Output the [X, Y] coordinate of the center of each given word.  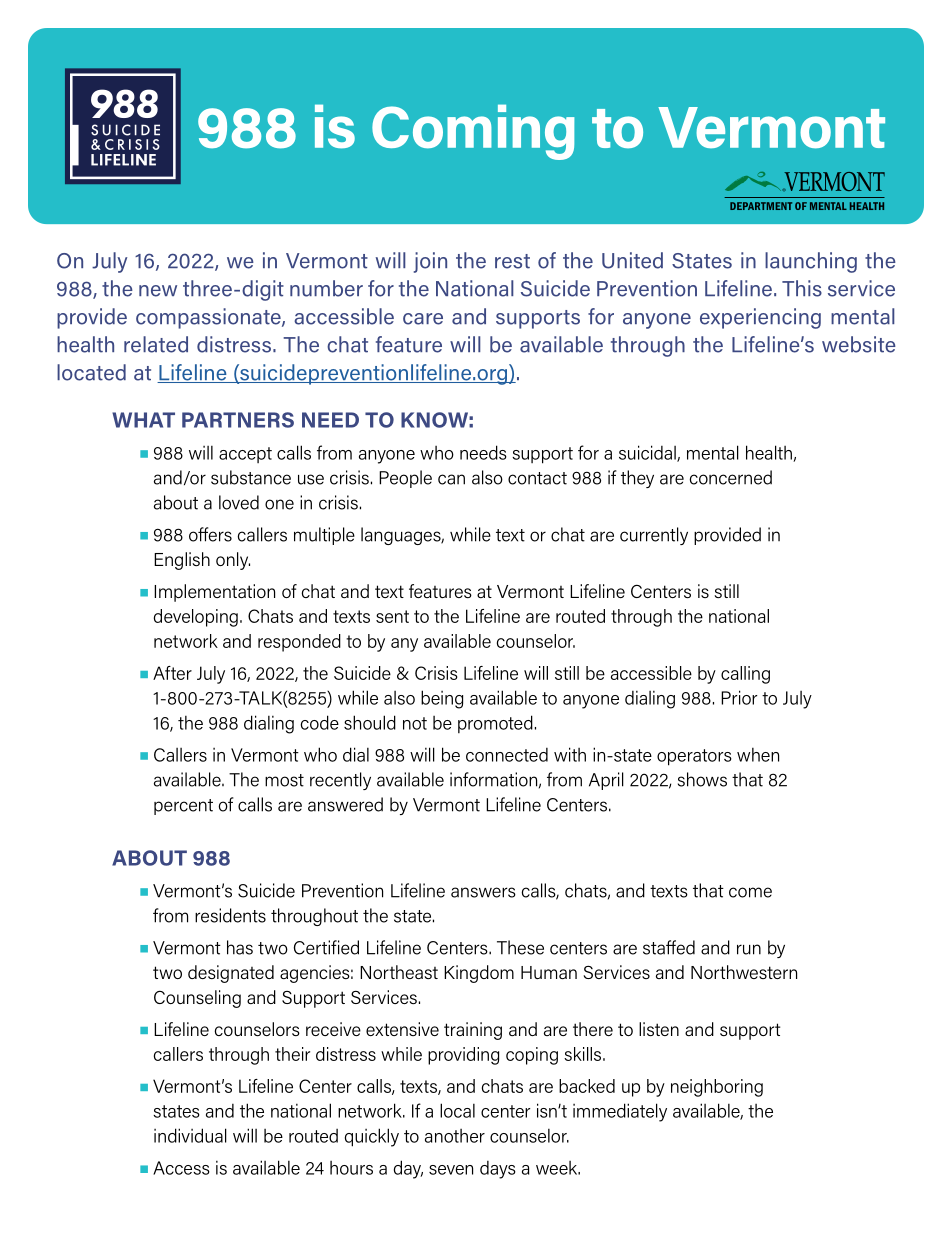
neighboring [717, 1088]
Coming [473, 132]
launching [811, 262]
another [455, 1136]
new [158, 291]
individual [190, 1135]
